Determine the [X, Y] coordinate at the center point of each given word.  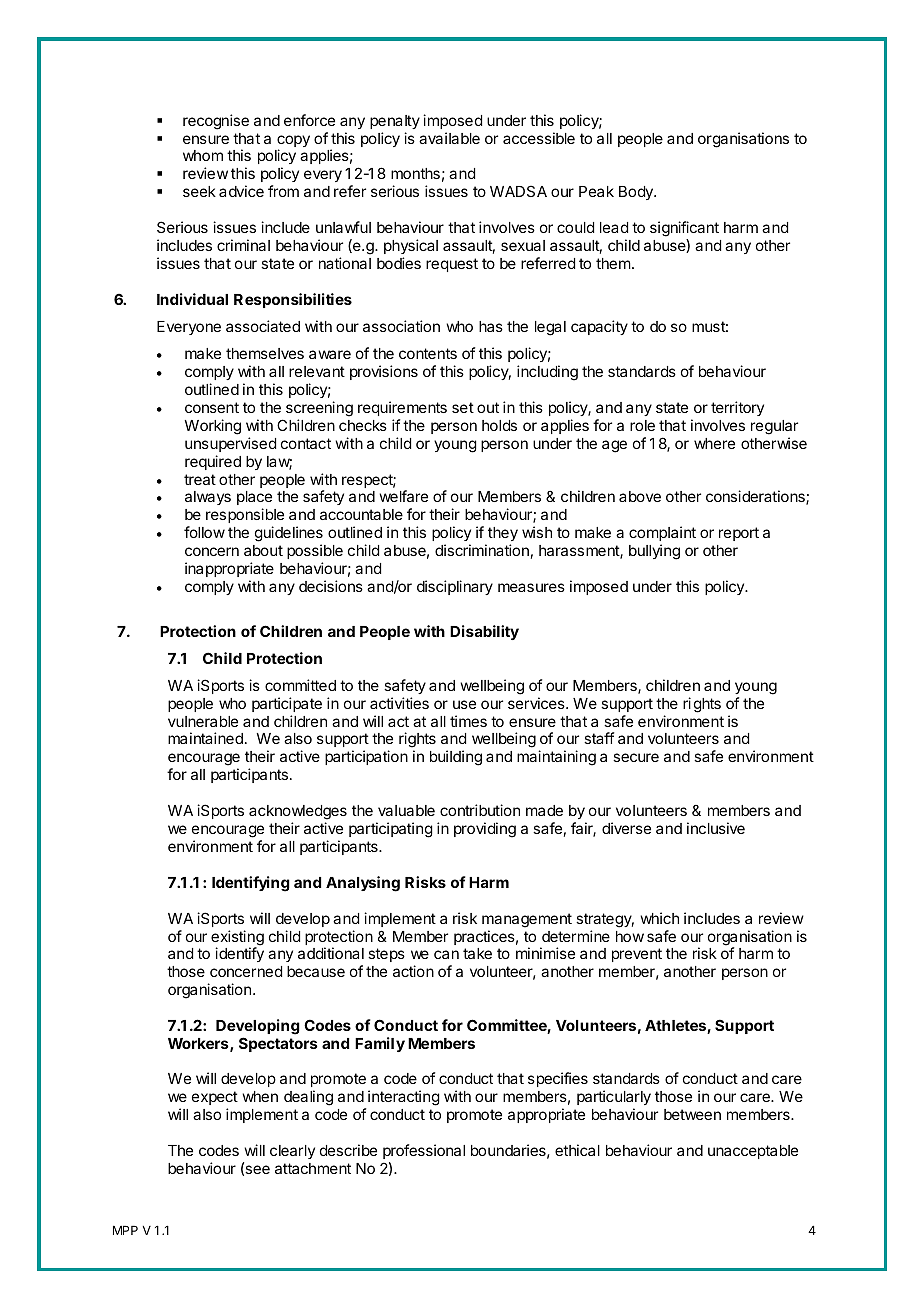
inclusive [716, 828]
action [413, 971]
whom [203, 155]
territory [737, 408]
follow [204, 532]
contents [428, 353]
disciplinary [455, 587]
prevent [637, 955]
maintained [205, 738]
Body [637, 193]
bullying [654, 552]
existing [237, 939]
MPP [125, 1230]
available [449, 138]
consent [212, 407]
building [456, 758]
